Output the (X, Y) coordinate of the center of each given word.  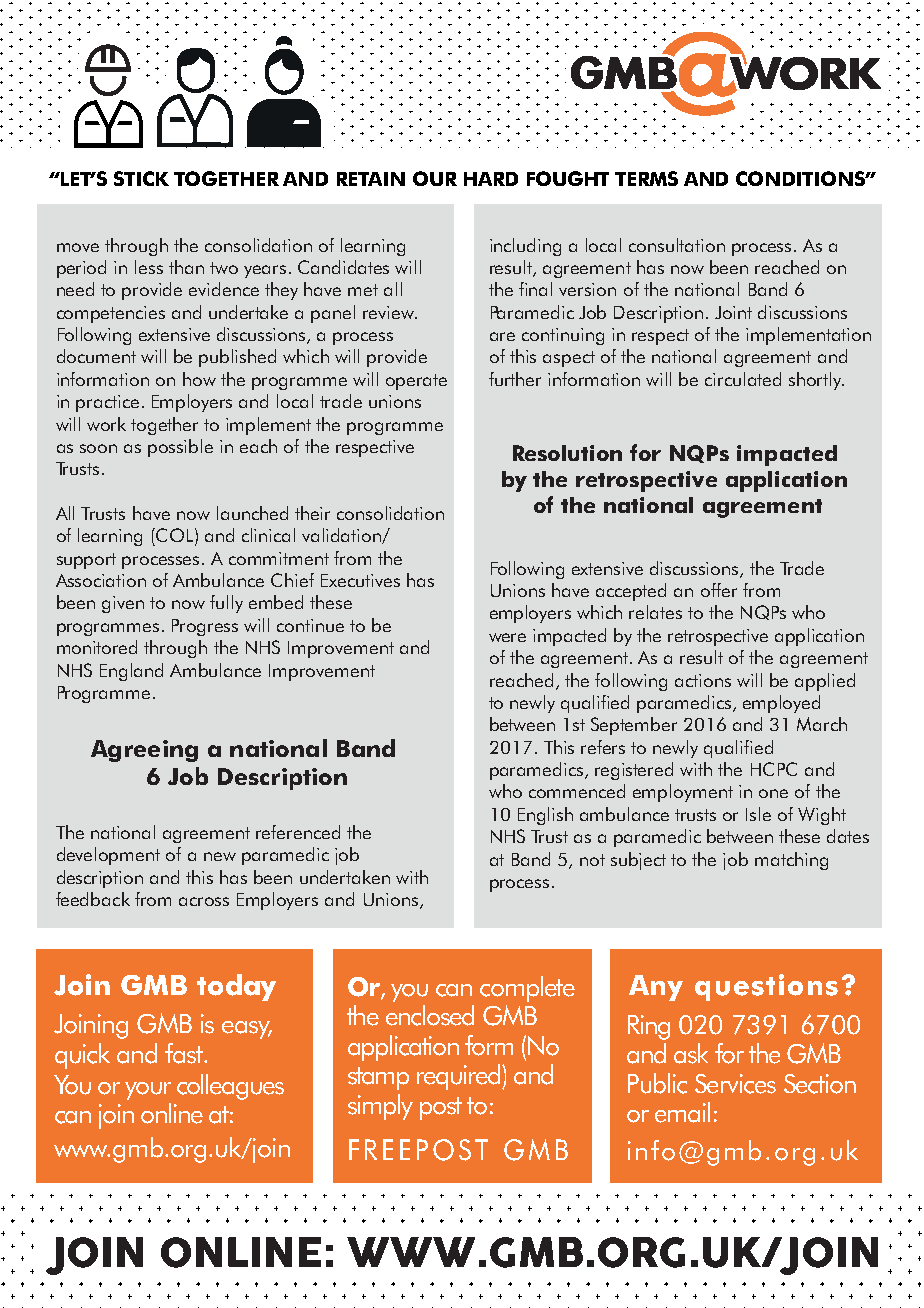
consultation (677, 245)
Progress (205, 627)
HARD (491, 179)
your (148, 1091)
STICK (141, 178)
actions (703, 680)
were (507, 637)
